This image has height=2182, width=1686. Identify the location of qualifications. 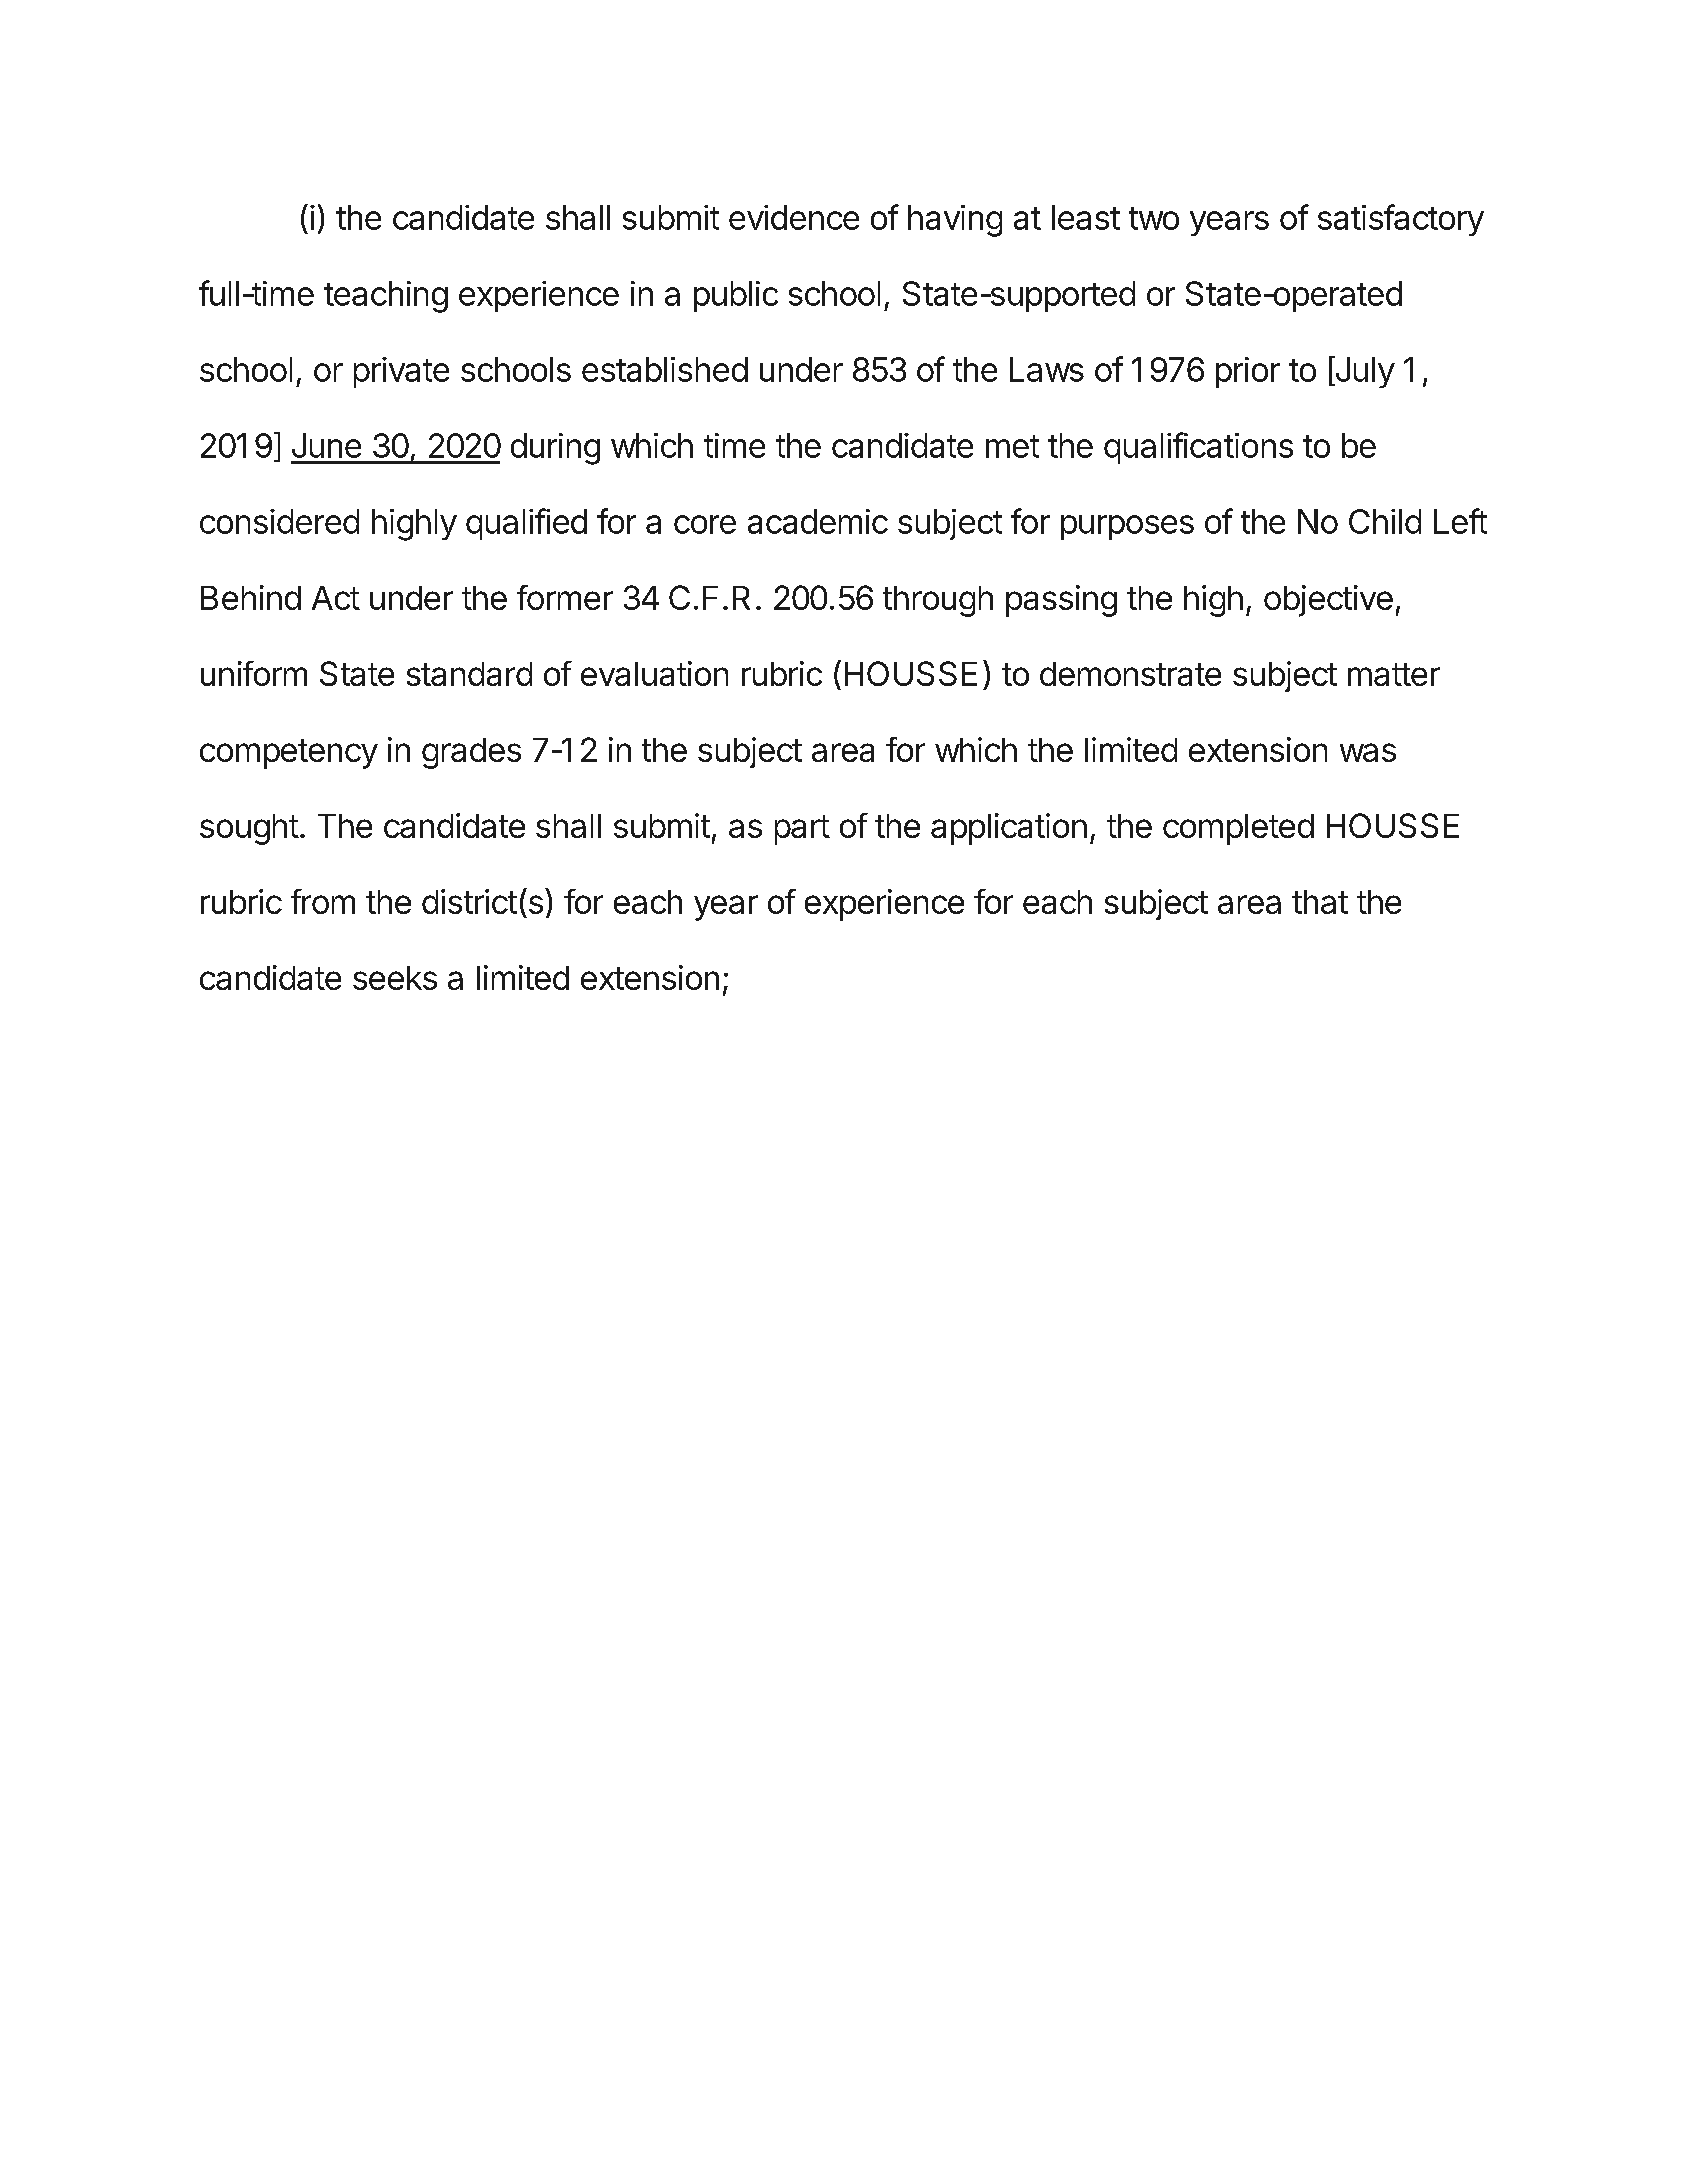
(1198, 448).
